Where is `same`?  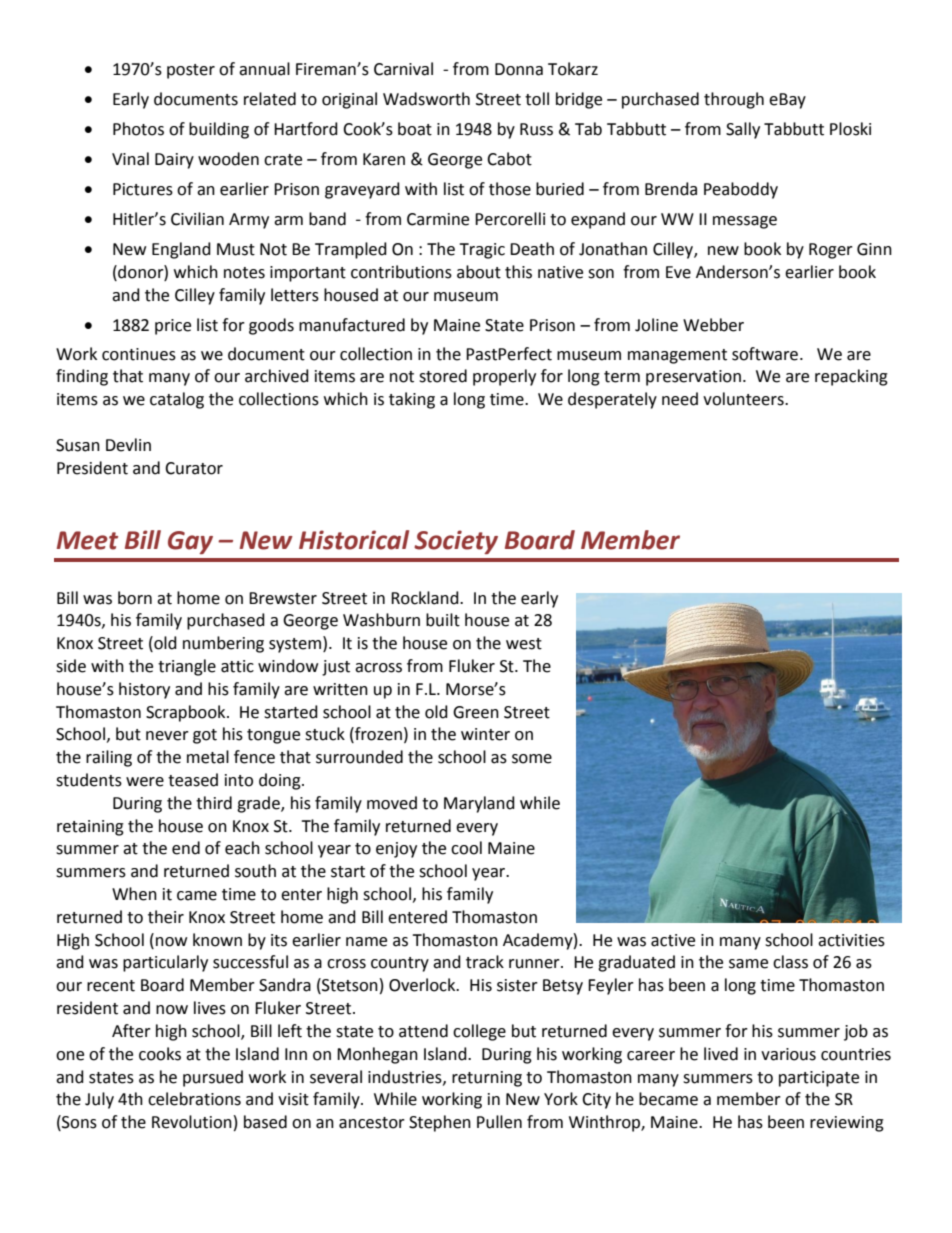
same is located at coordinates (748, 964).
